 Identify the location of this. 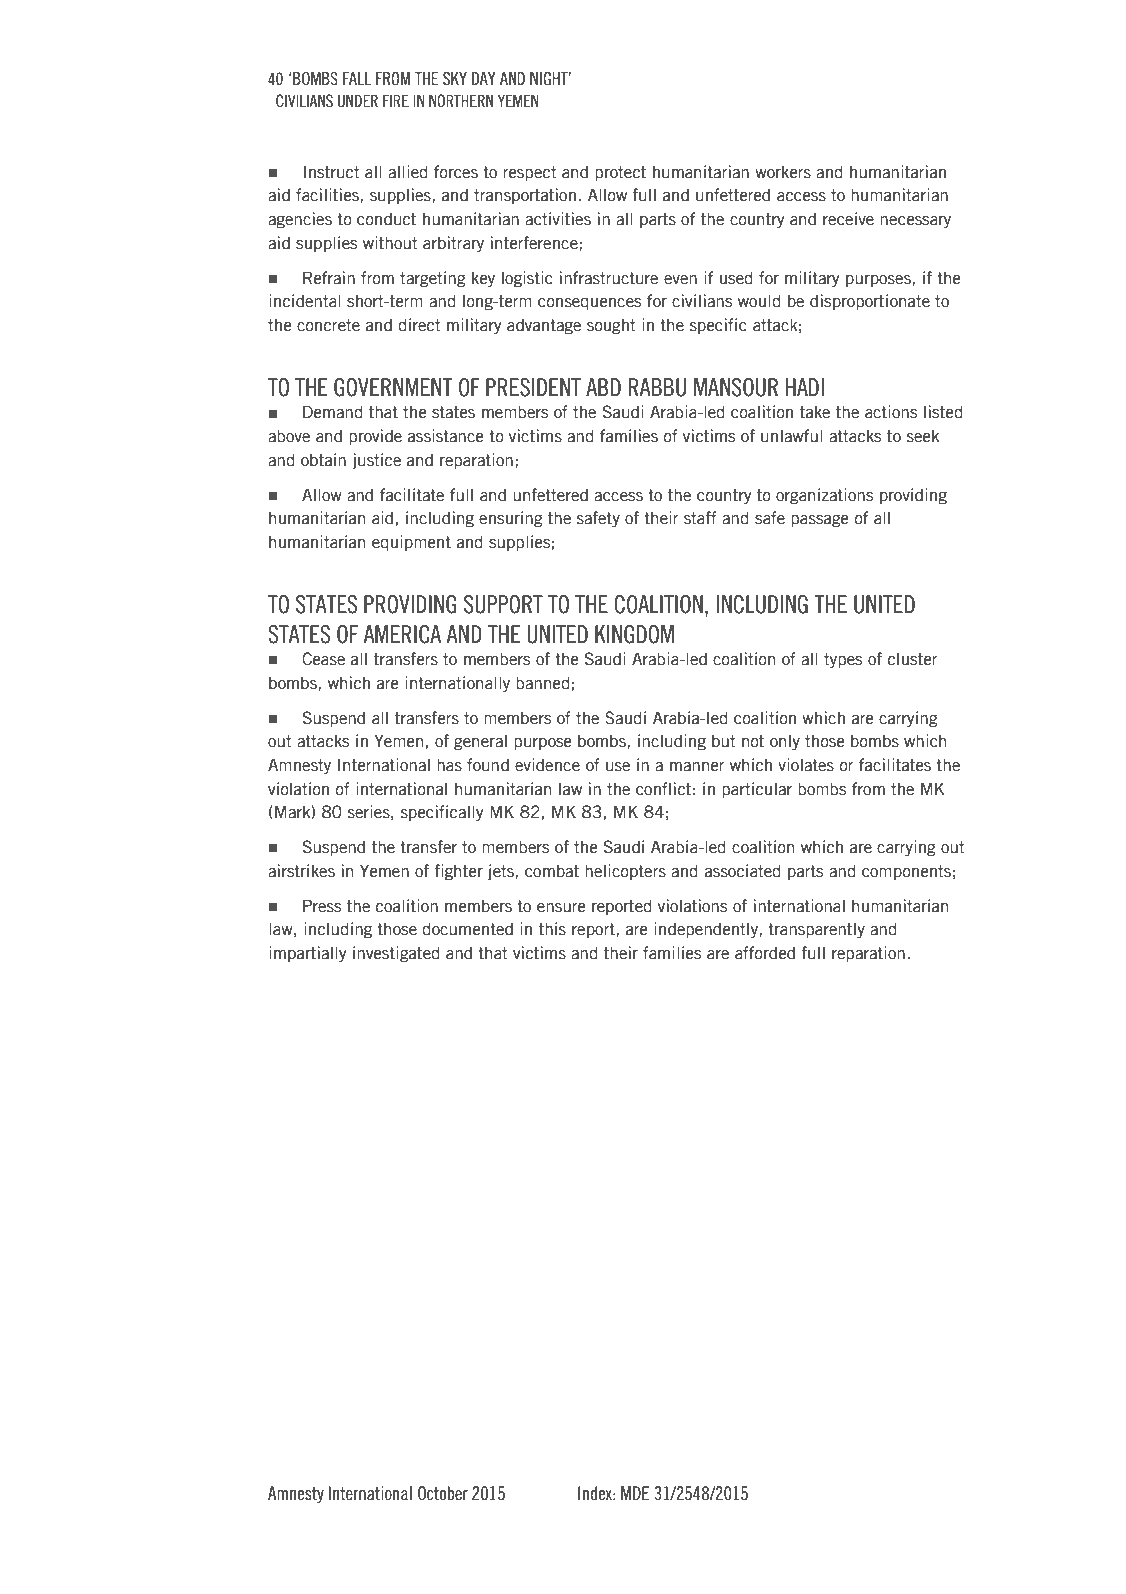
(552, 929).
